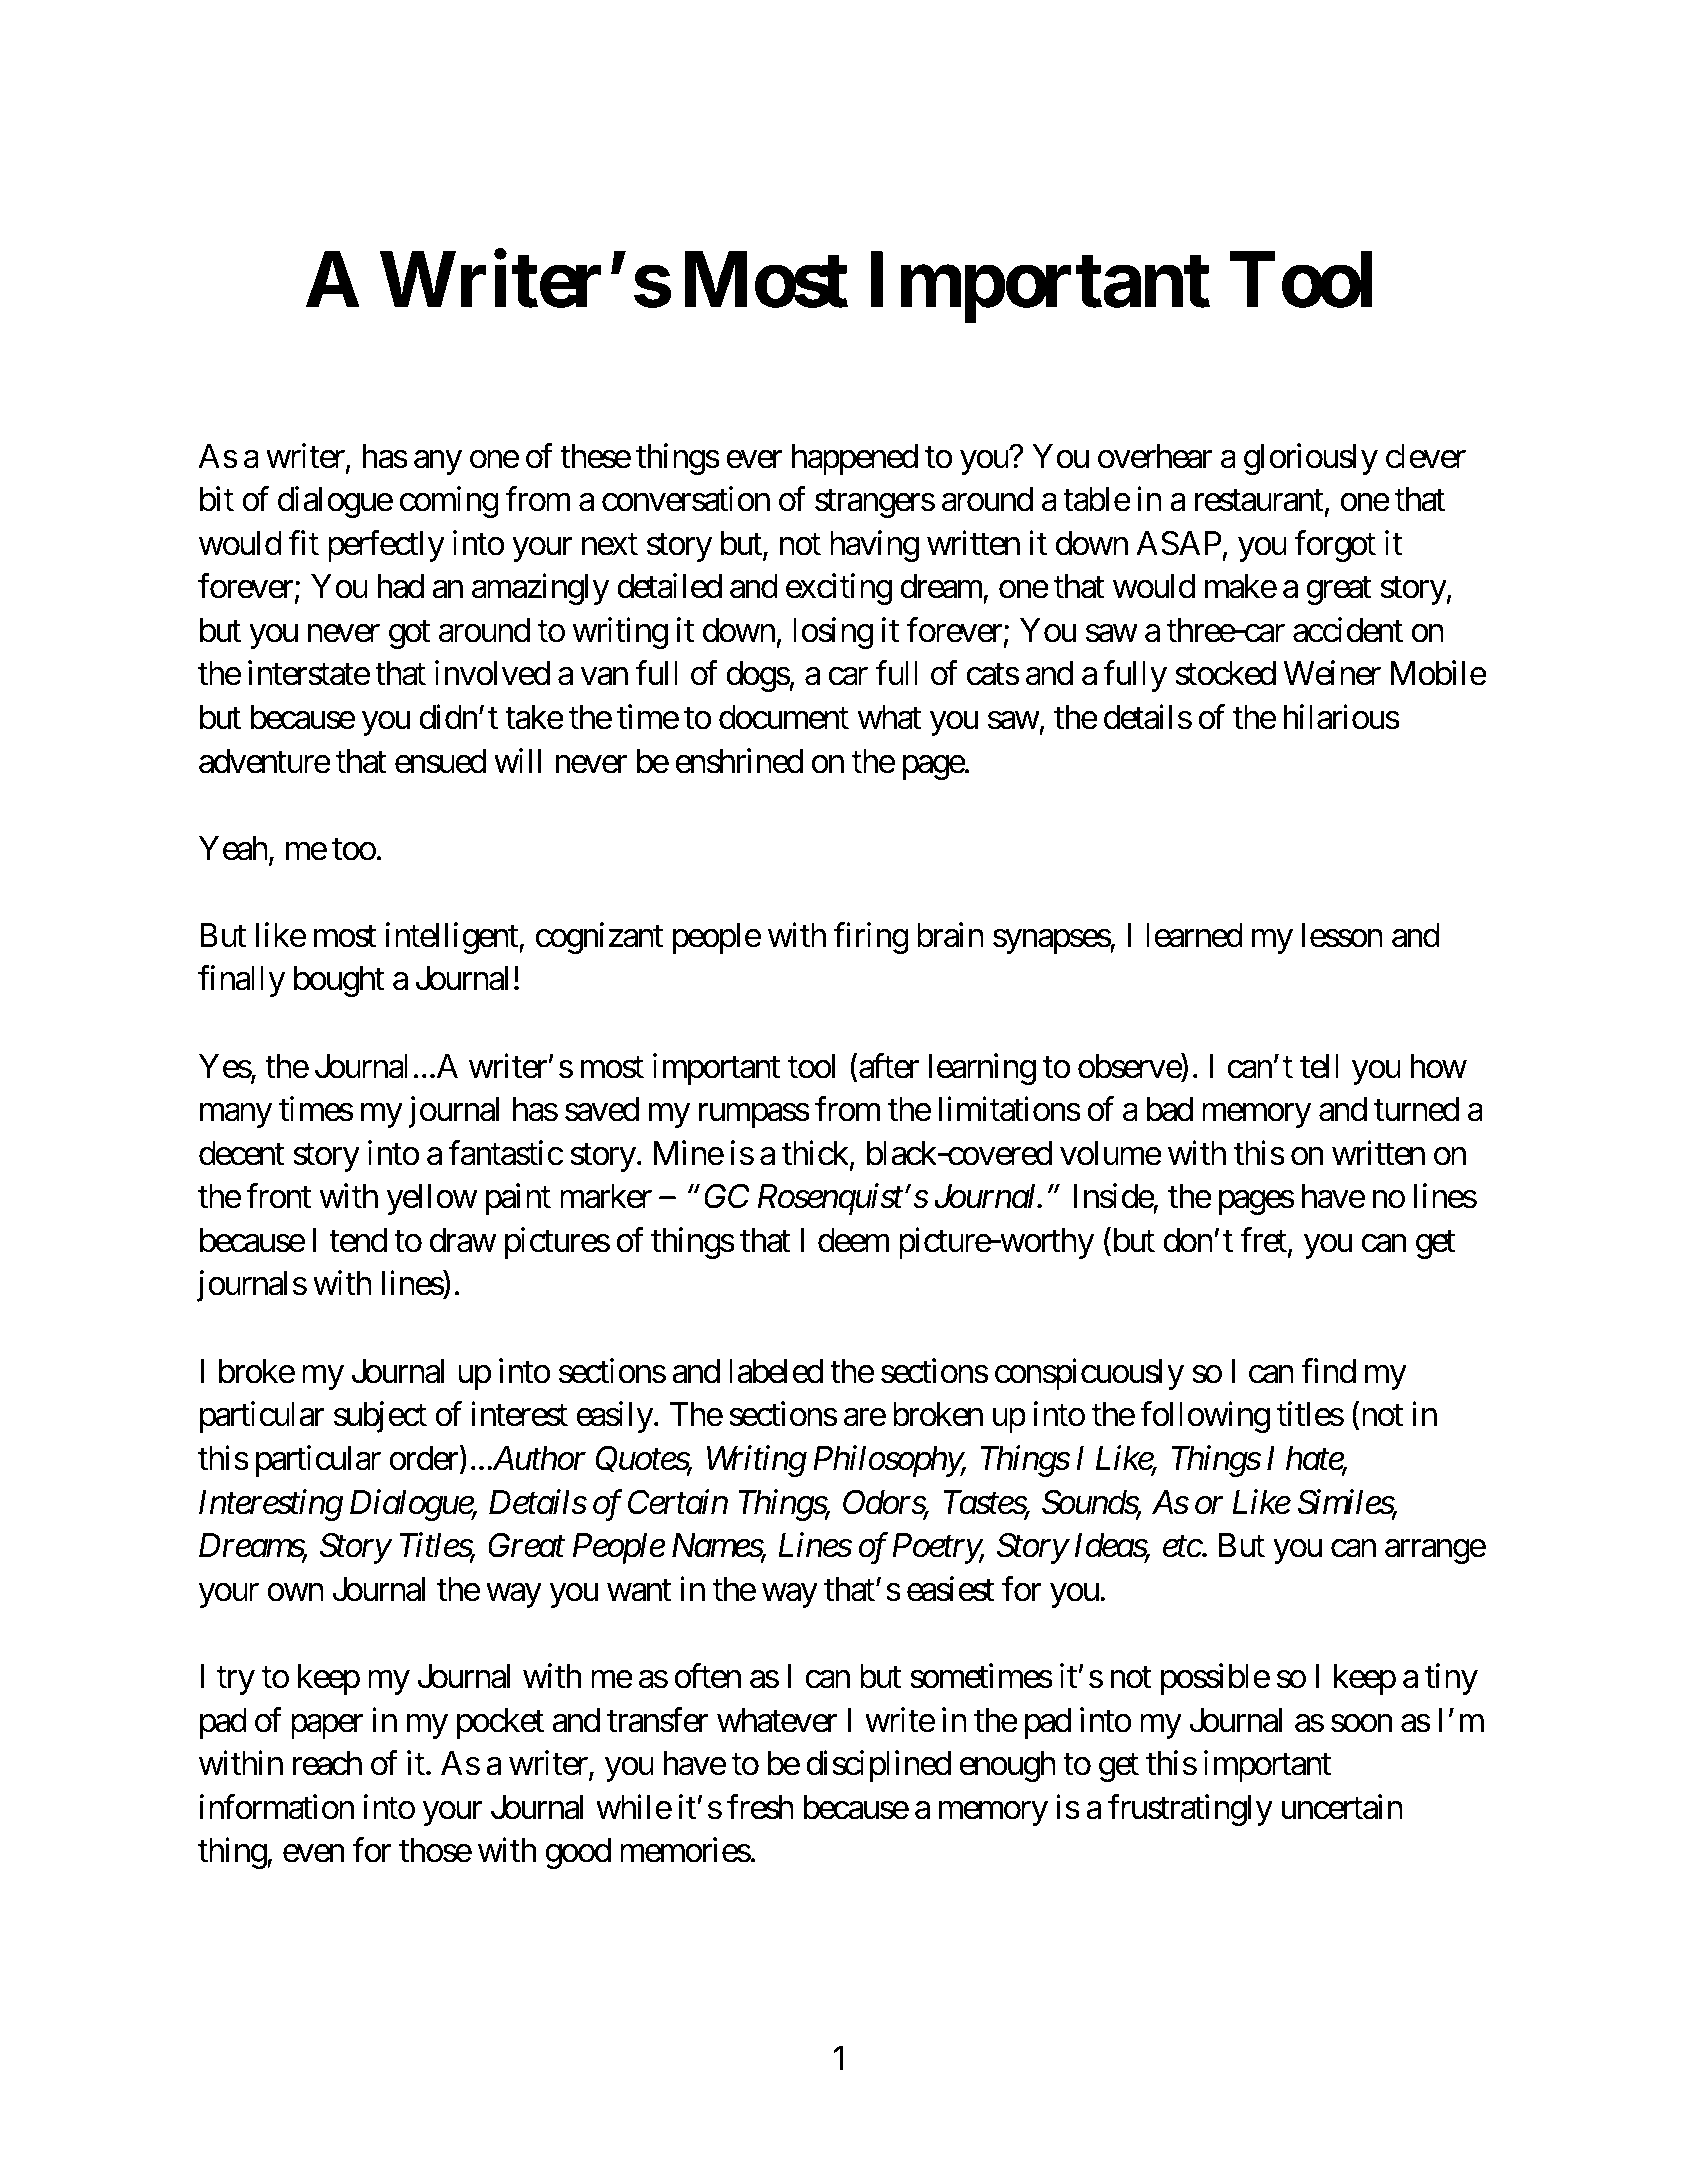 This image has height=2177, width=1682. I want to click on lesson, so click(1342, 935).
